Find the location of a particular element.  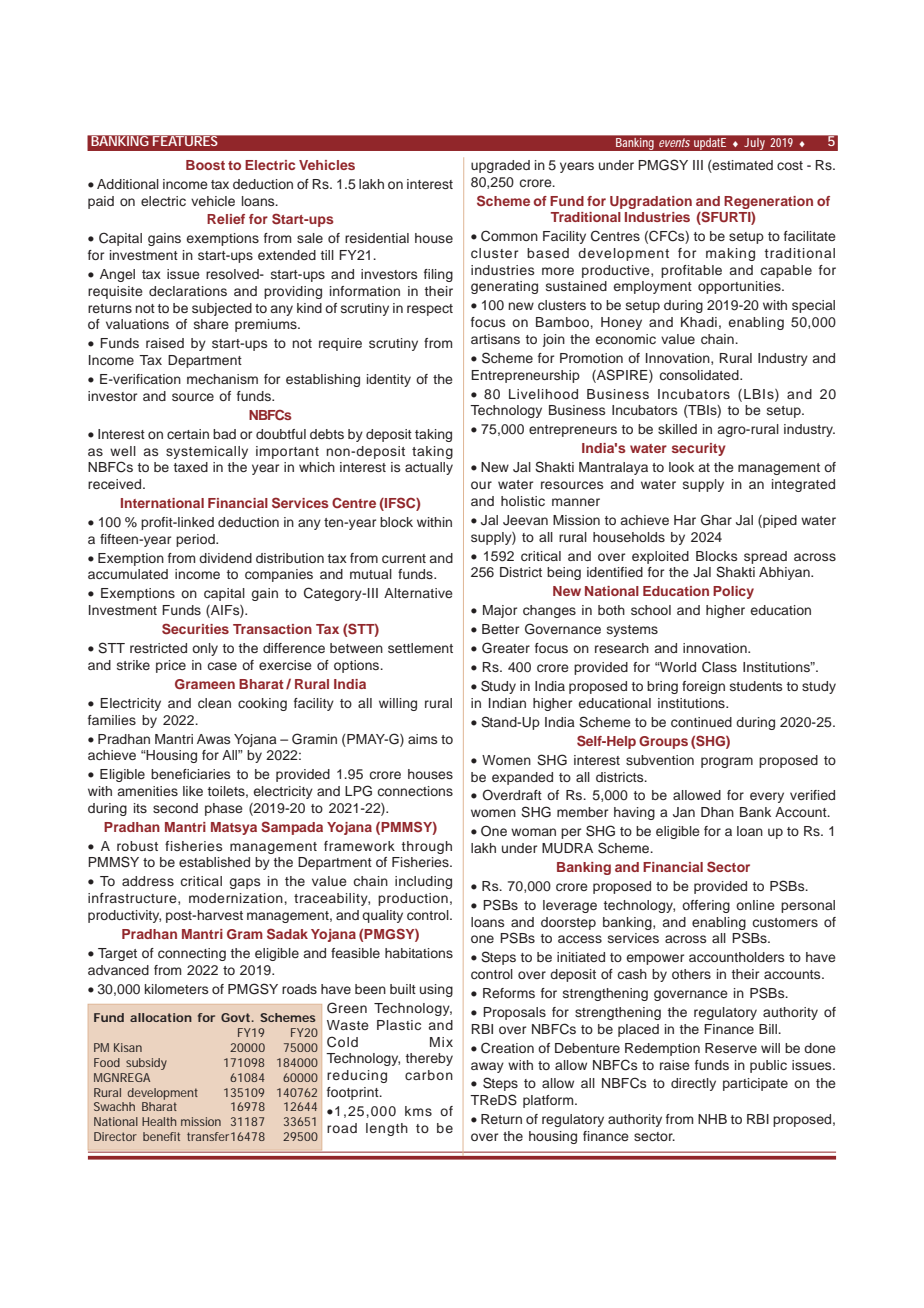

upgraded is located at coordinates (500, 166).
